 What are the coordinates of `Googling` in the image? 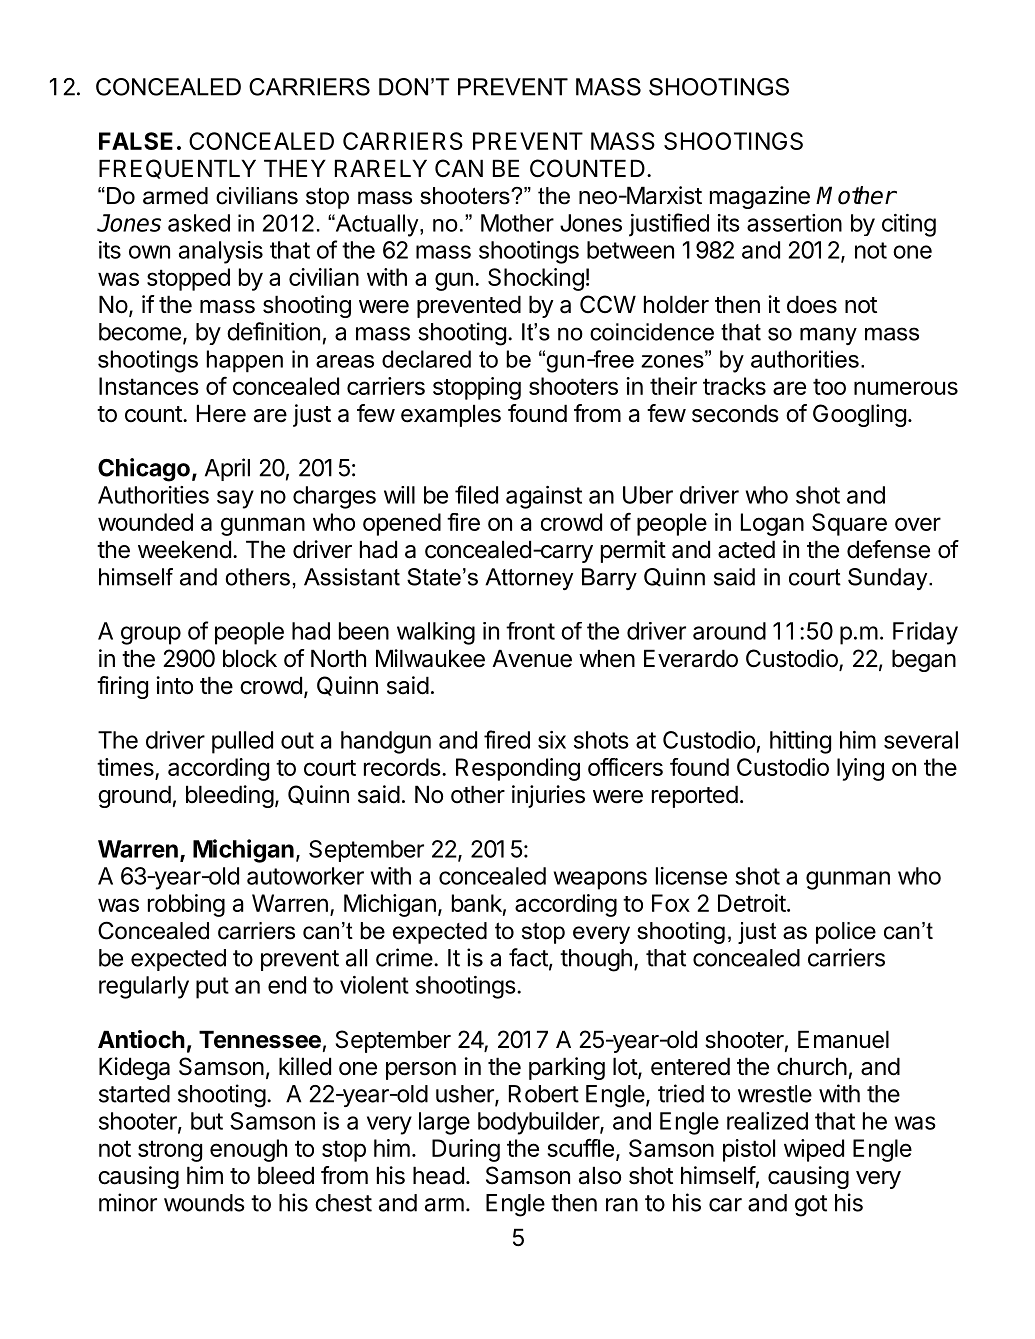 It's located at (859, 415).
